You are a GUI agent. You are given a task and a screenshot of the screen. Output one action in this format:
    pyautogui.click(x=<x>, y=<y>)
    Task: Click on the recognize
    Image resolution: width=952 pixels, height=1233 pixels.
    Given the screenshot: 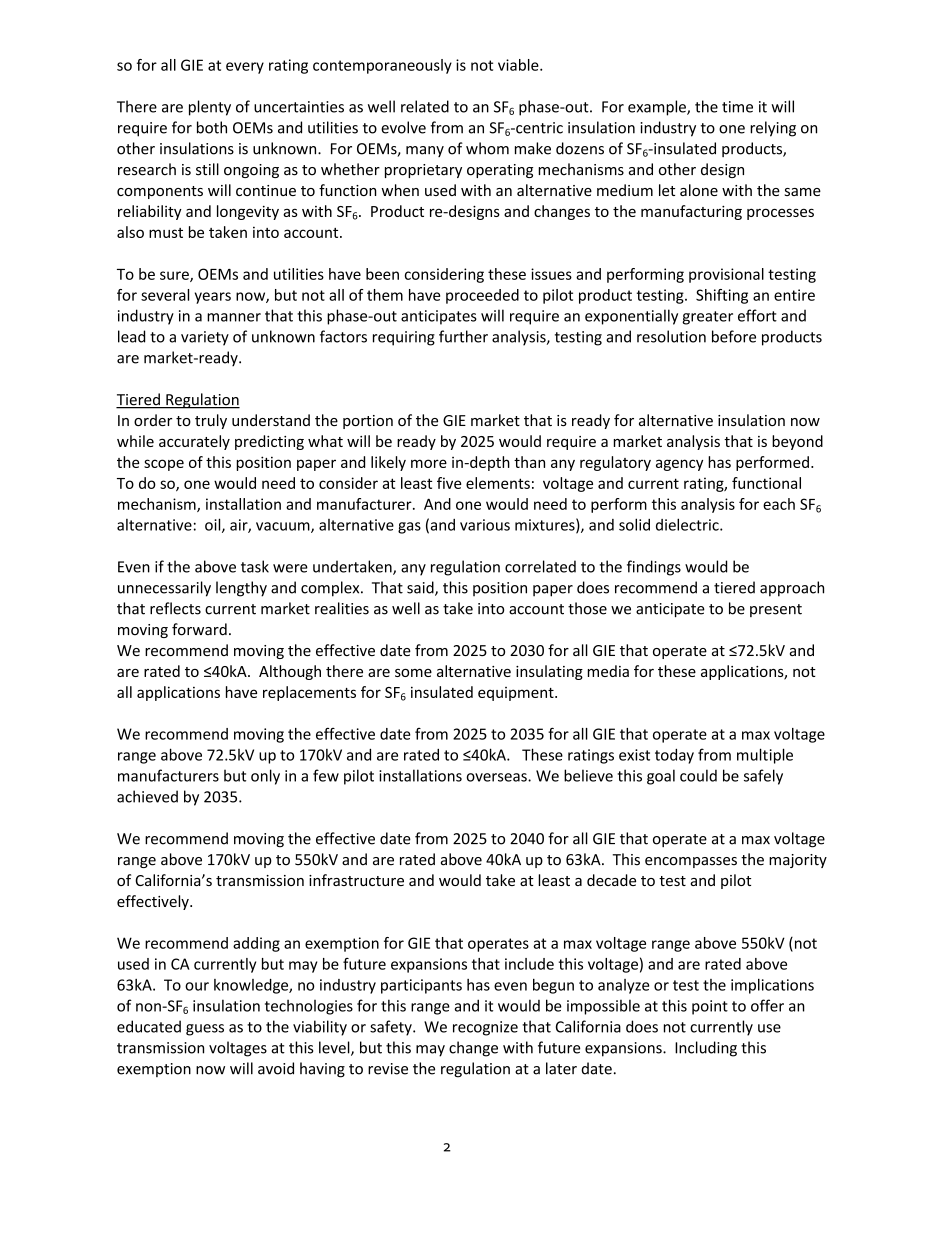 What is the action you would take?
    pyautogui.click(x=485, y=1028)
